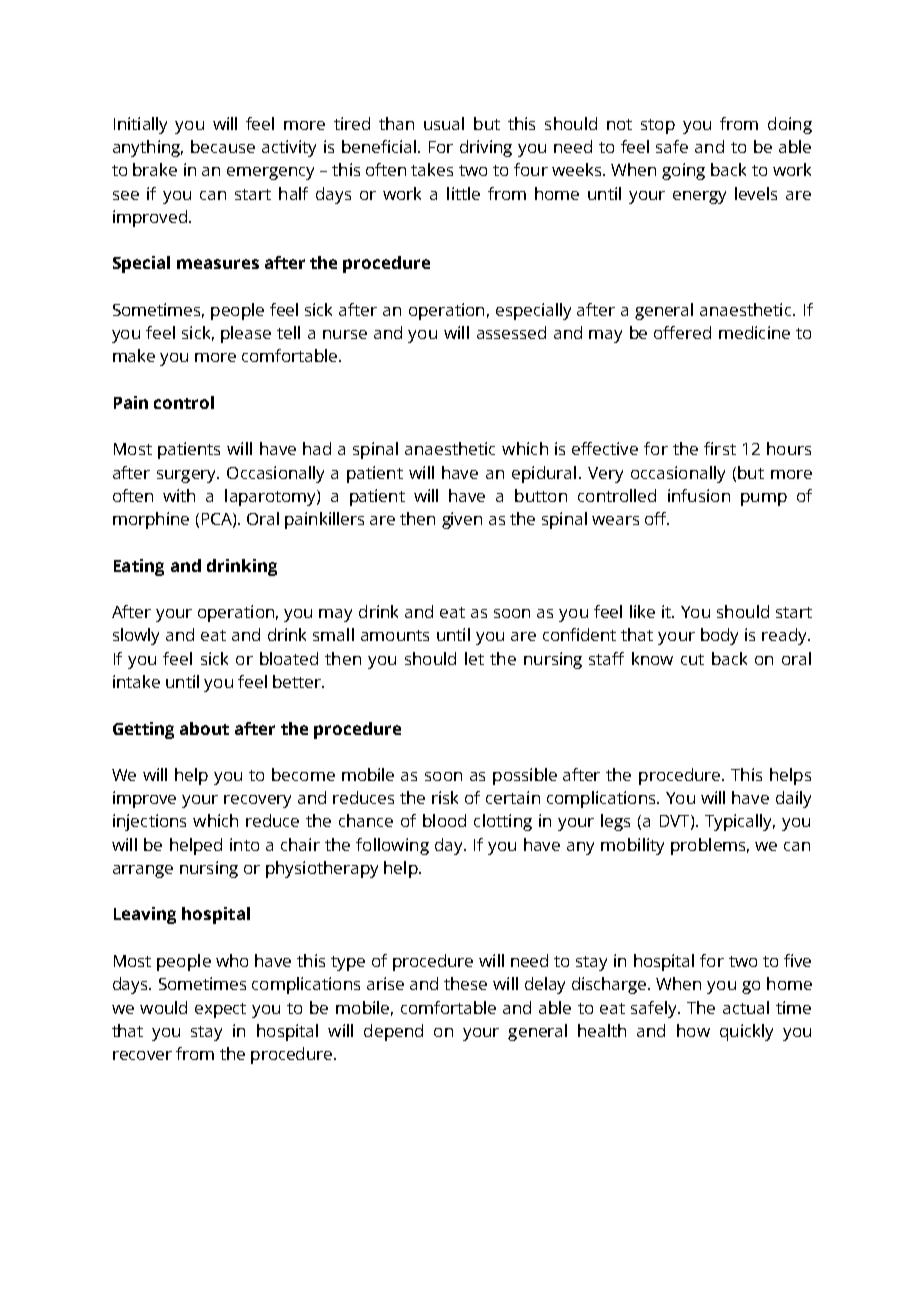 This screenshot has width=924, height=1307. I want to click on expect, so click(220, 1010).
